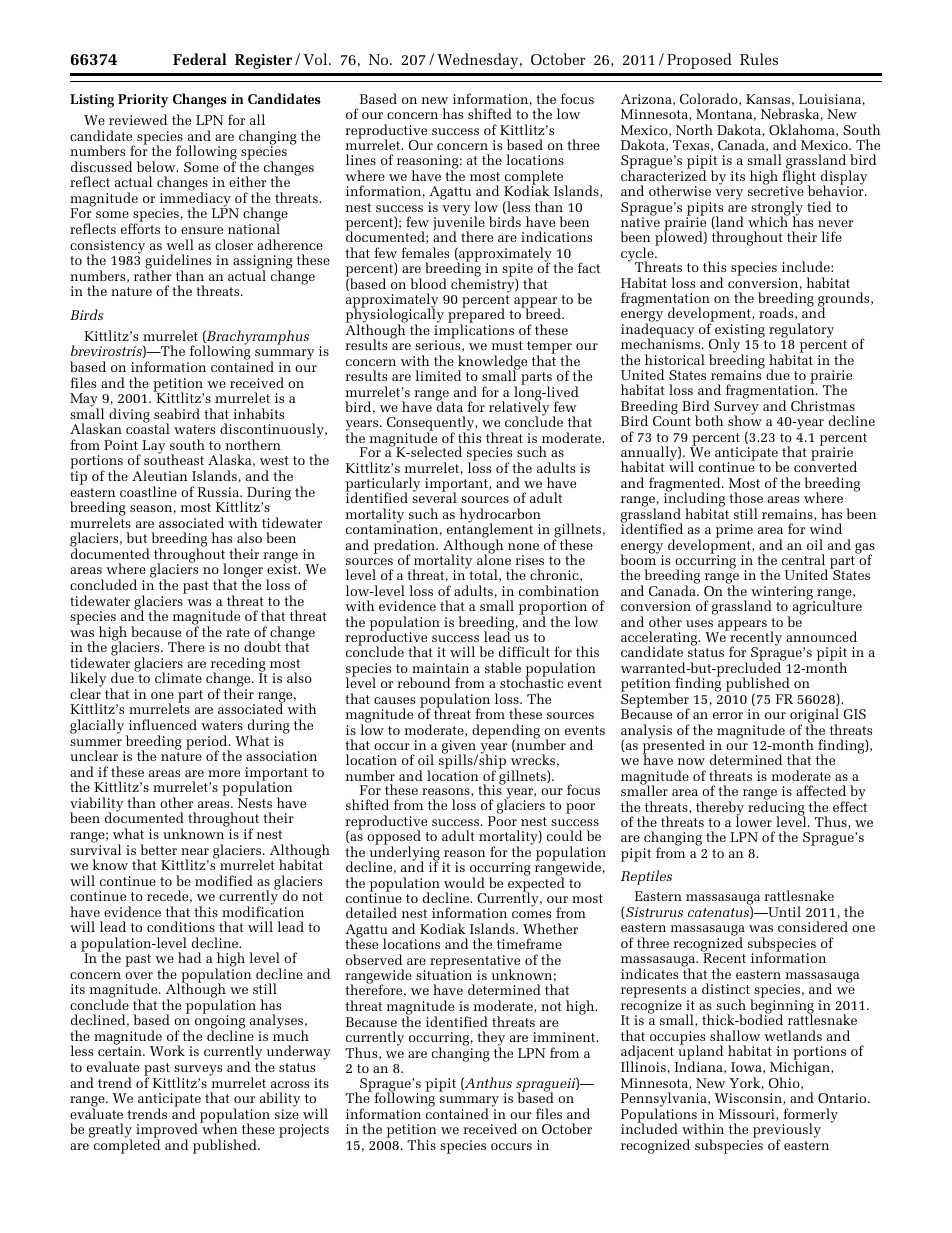 Image resolution: width=952 pixels, height=1233 pixels. Describe the element at coordinates (754, 821) in the document. I see `lower` at that location.
